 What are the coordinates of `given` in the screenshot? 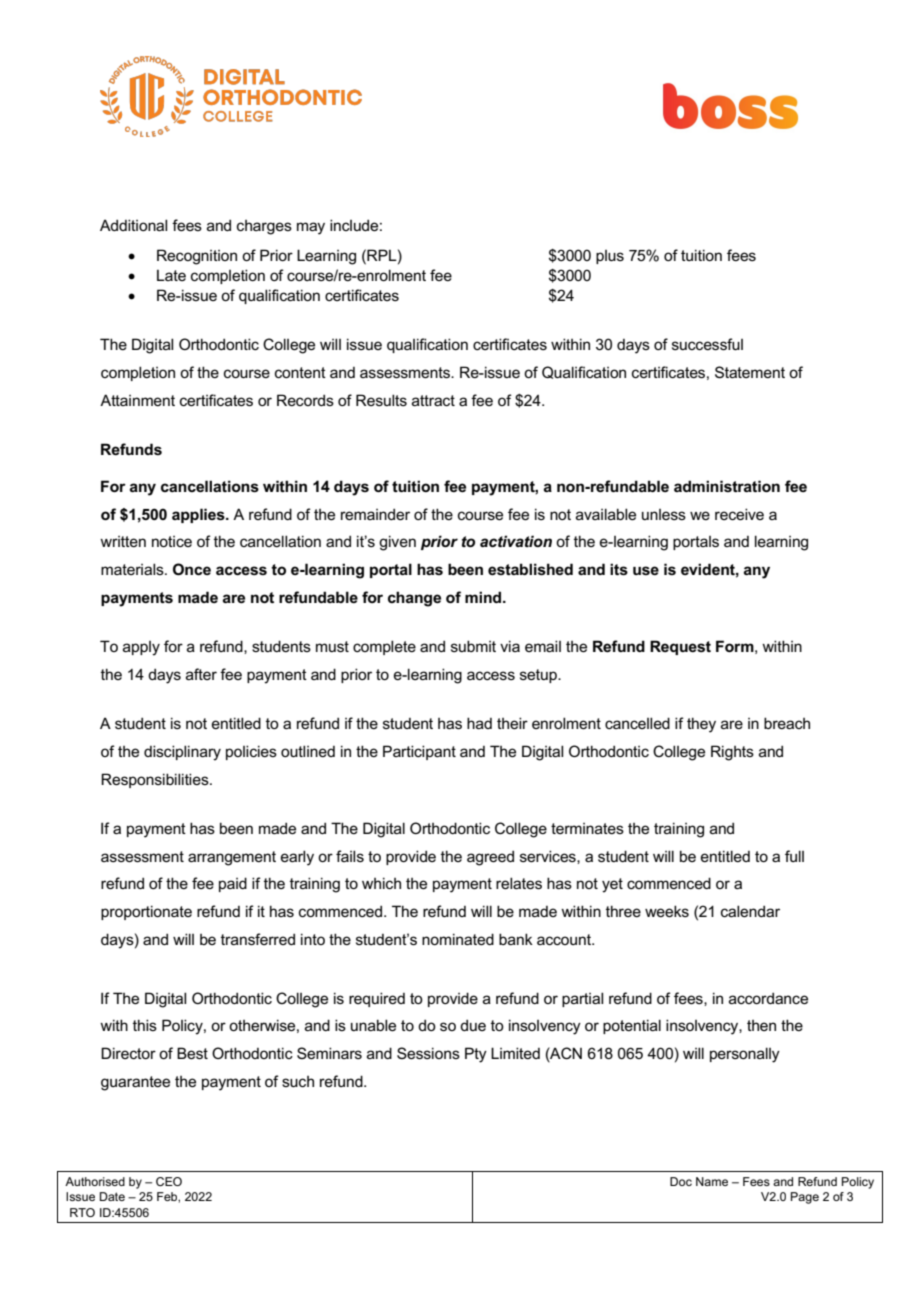 It's located at (397, 543).
